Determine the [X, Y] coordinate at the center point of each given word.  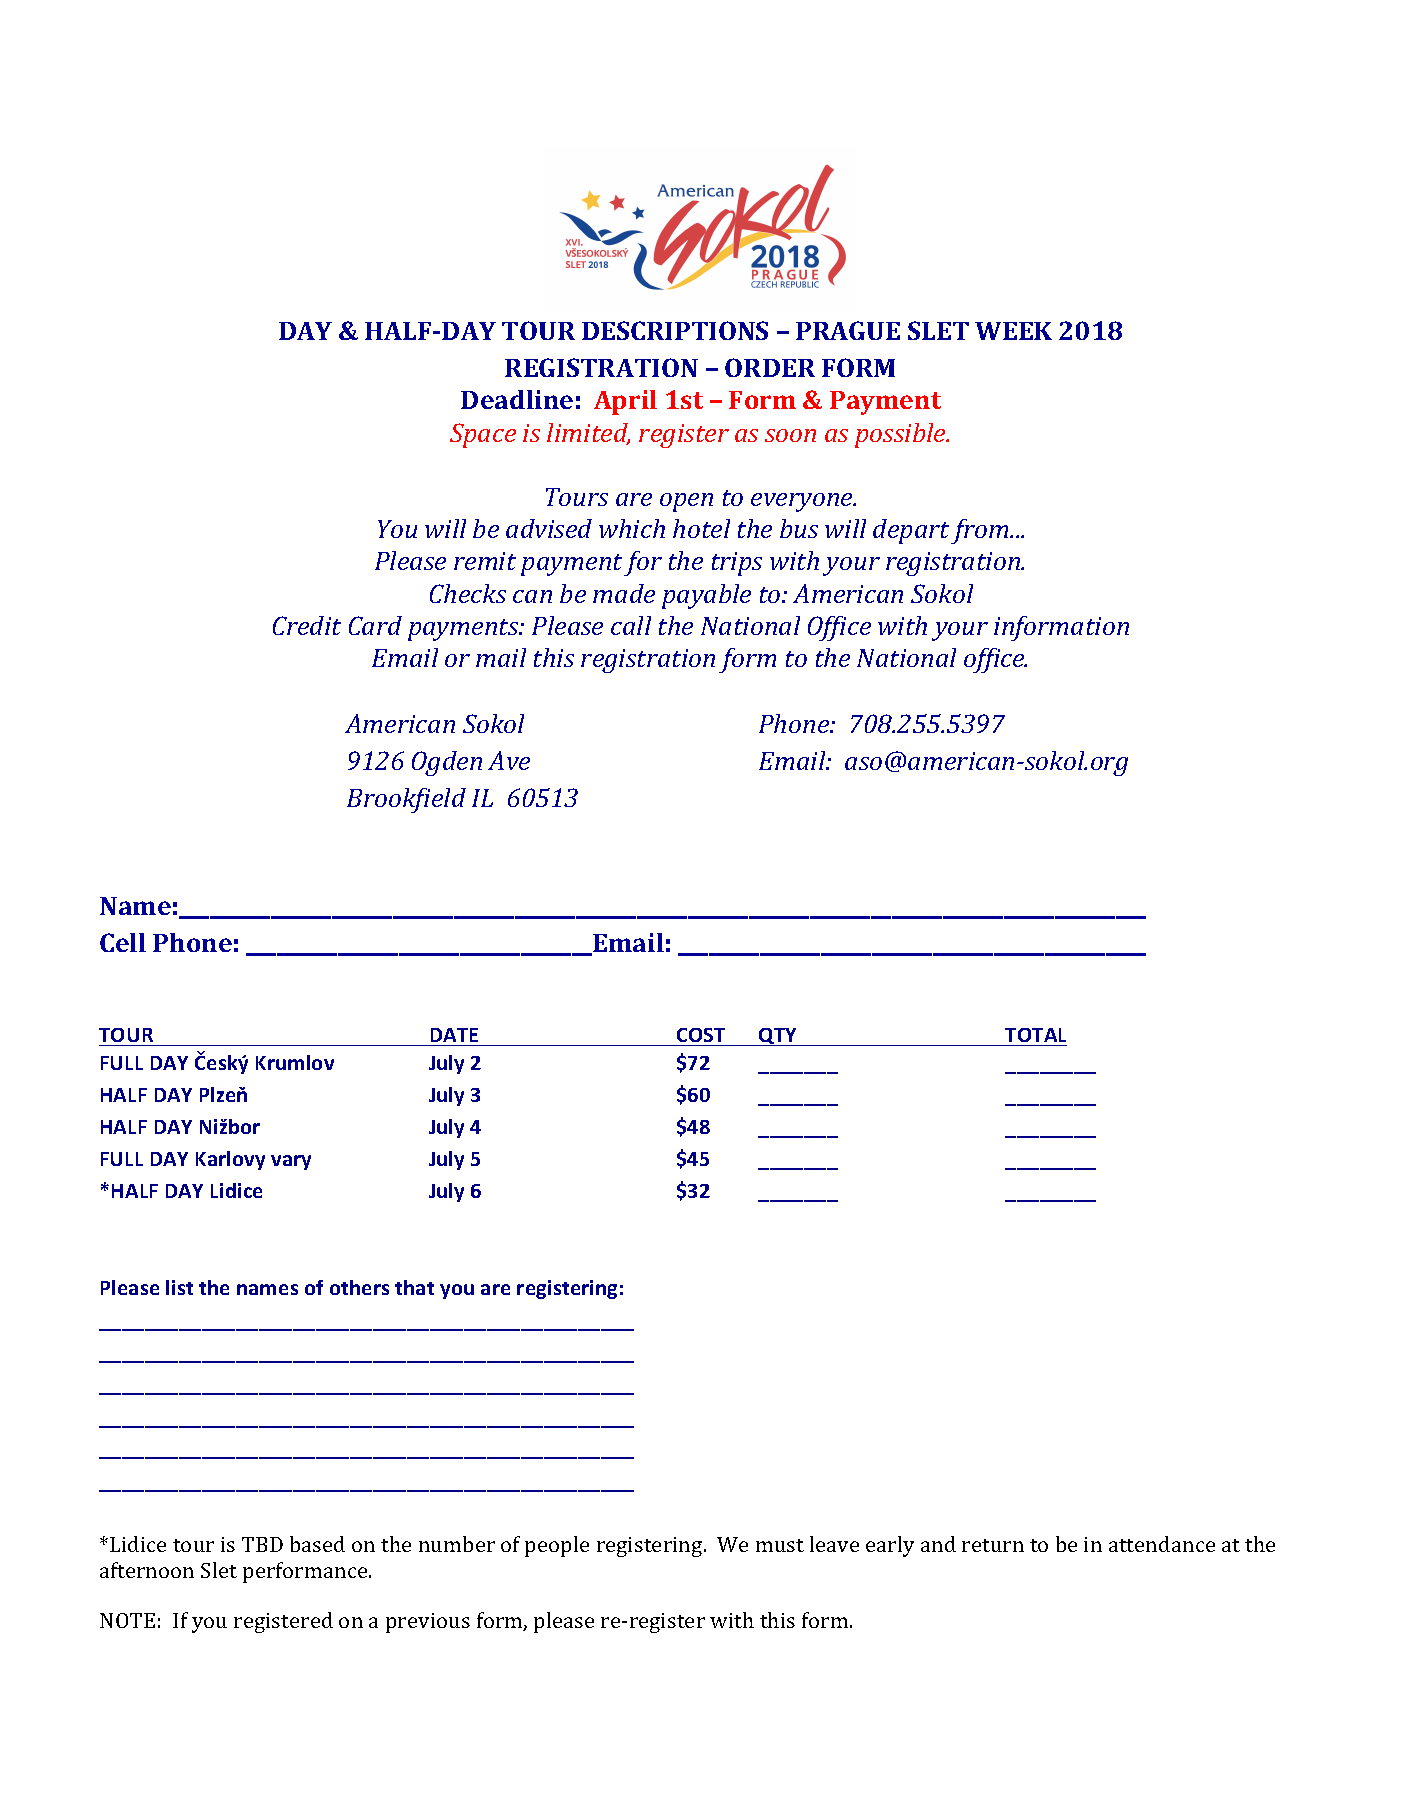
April [625, 402]
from [981, 531]
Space [483, 435]
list [179, 1287]
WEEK [1013, 331]
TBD [262, 1544]
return [993, 1545]
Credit [307, 625]
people [557, 1546]
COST [701, 1035]
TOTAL [1035, 1035]
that [414, 1287]
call [631, 625]
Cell [123, 942]
